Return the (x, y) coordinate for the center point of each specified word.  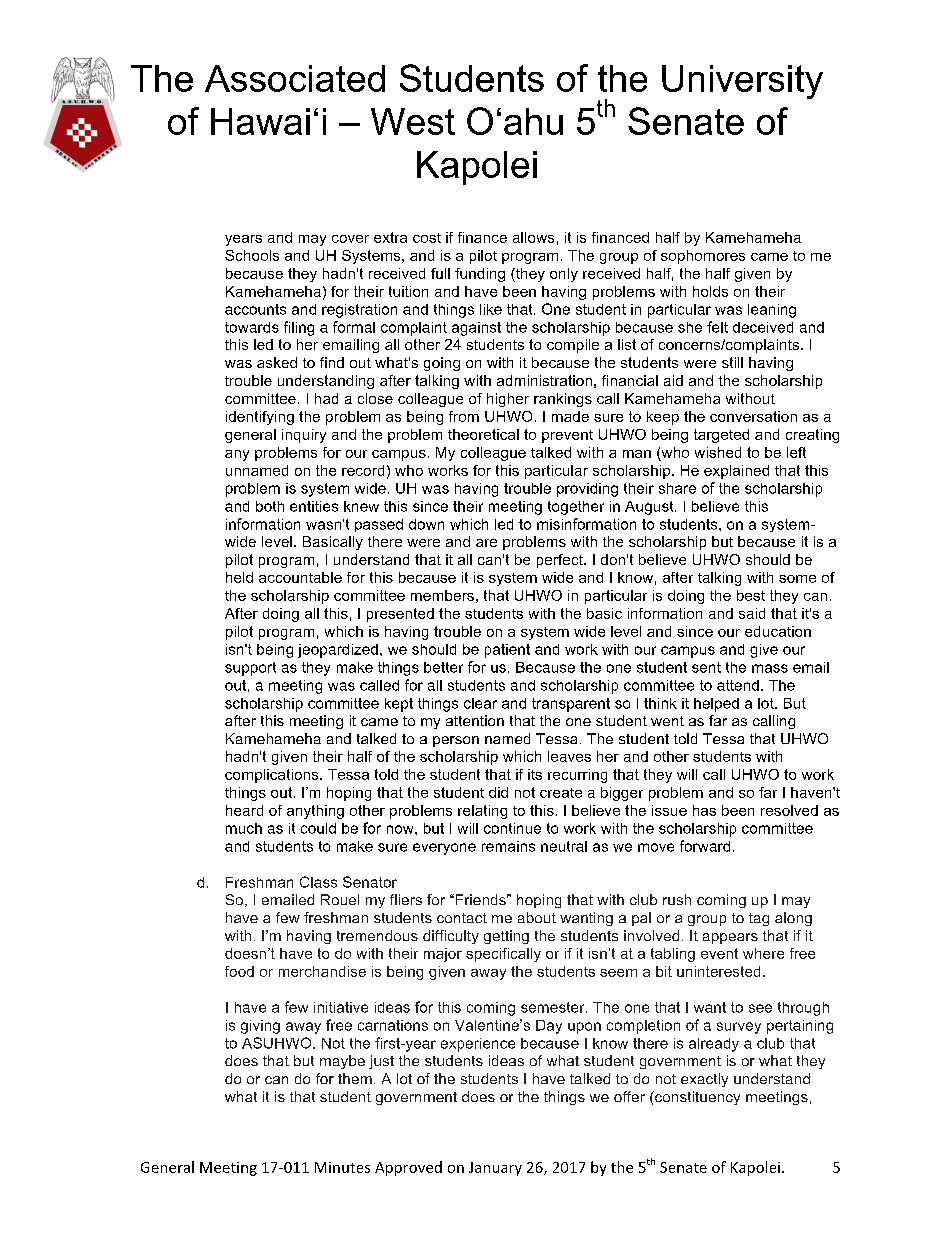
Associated (295, 78)
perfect (561, 561)
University (742, 82)
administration (544, 380)
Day (549, 1027)
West (413, 121)
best (751, 595)
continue (512, 828)
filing (299, 328)
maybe (342, 1062)
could (318, 828)
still (732, 362)
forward (705, 846)
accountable (300, 577)
